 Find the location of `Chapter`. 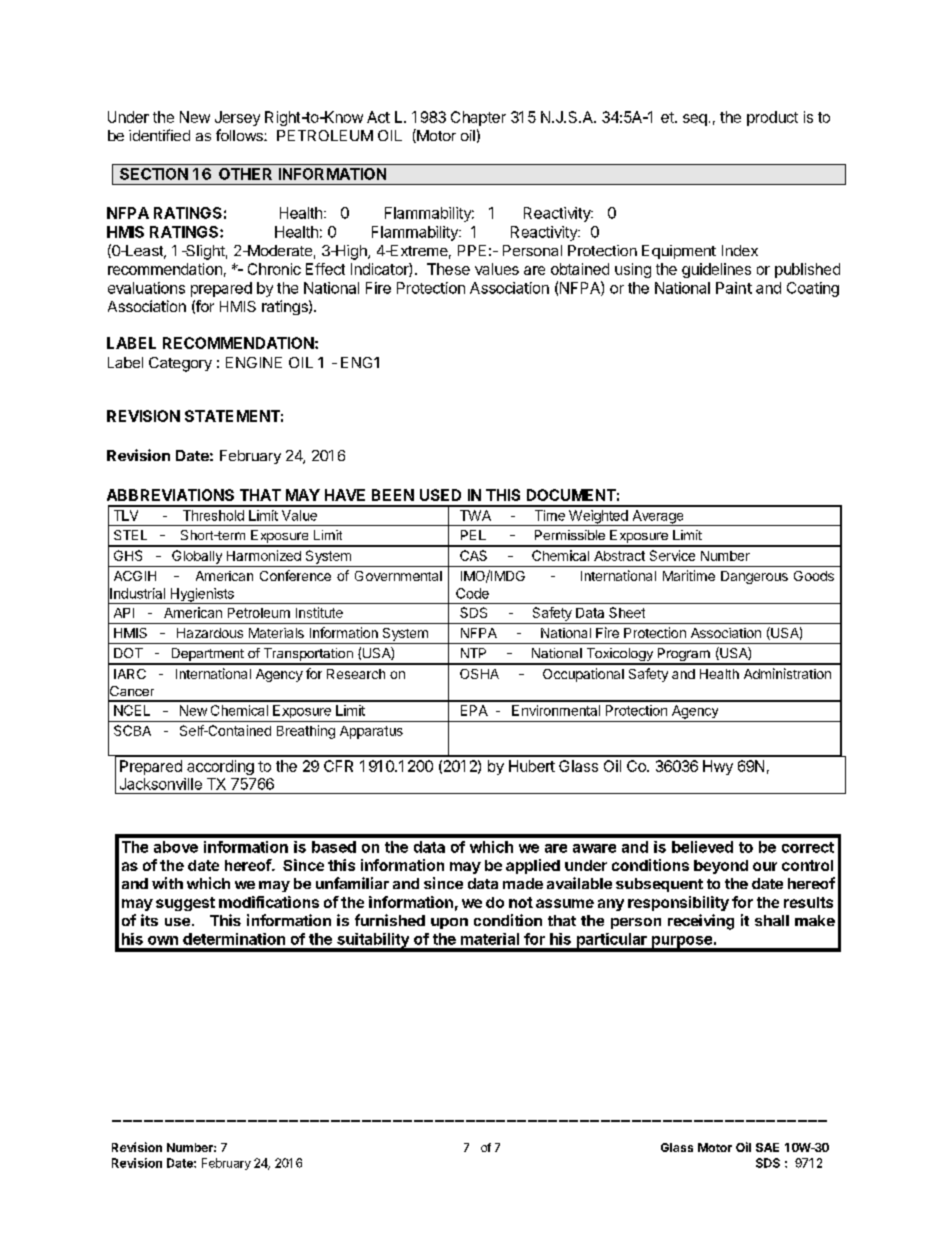

Chapter is located at coordinates (478, 118).
